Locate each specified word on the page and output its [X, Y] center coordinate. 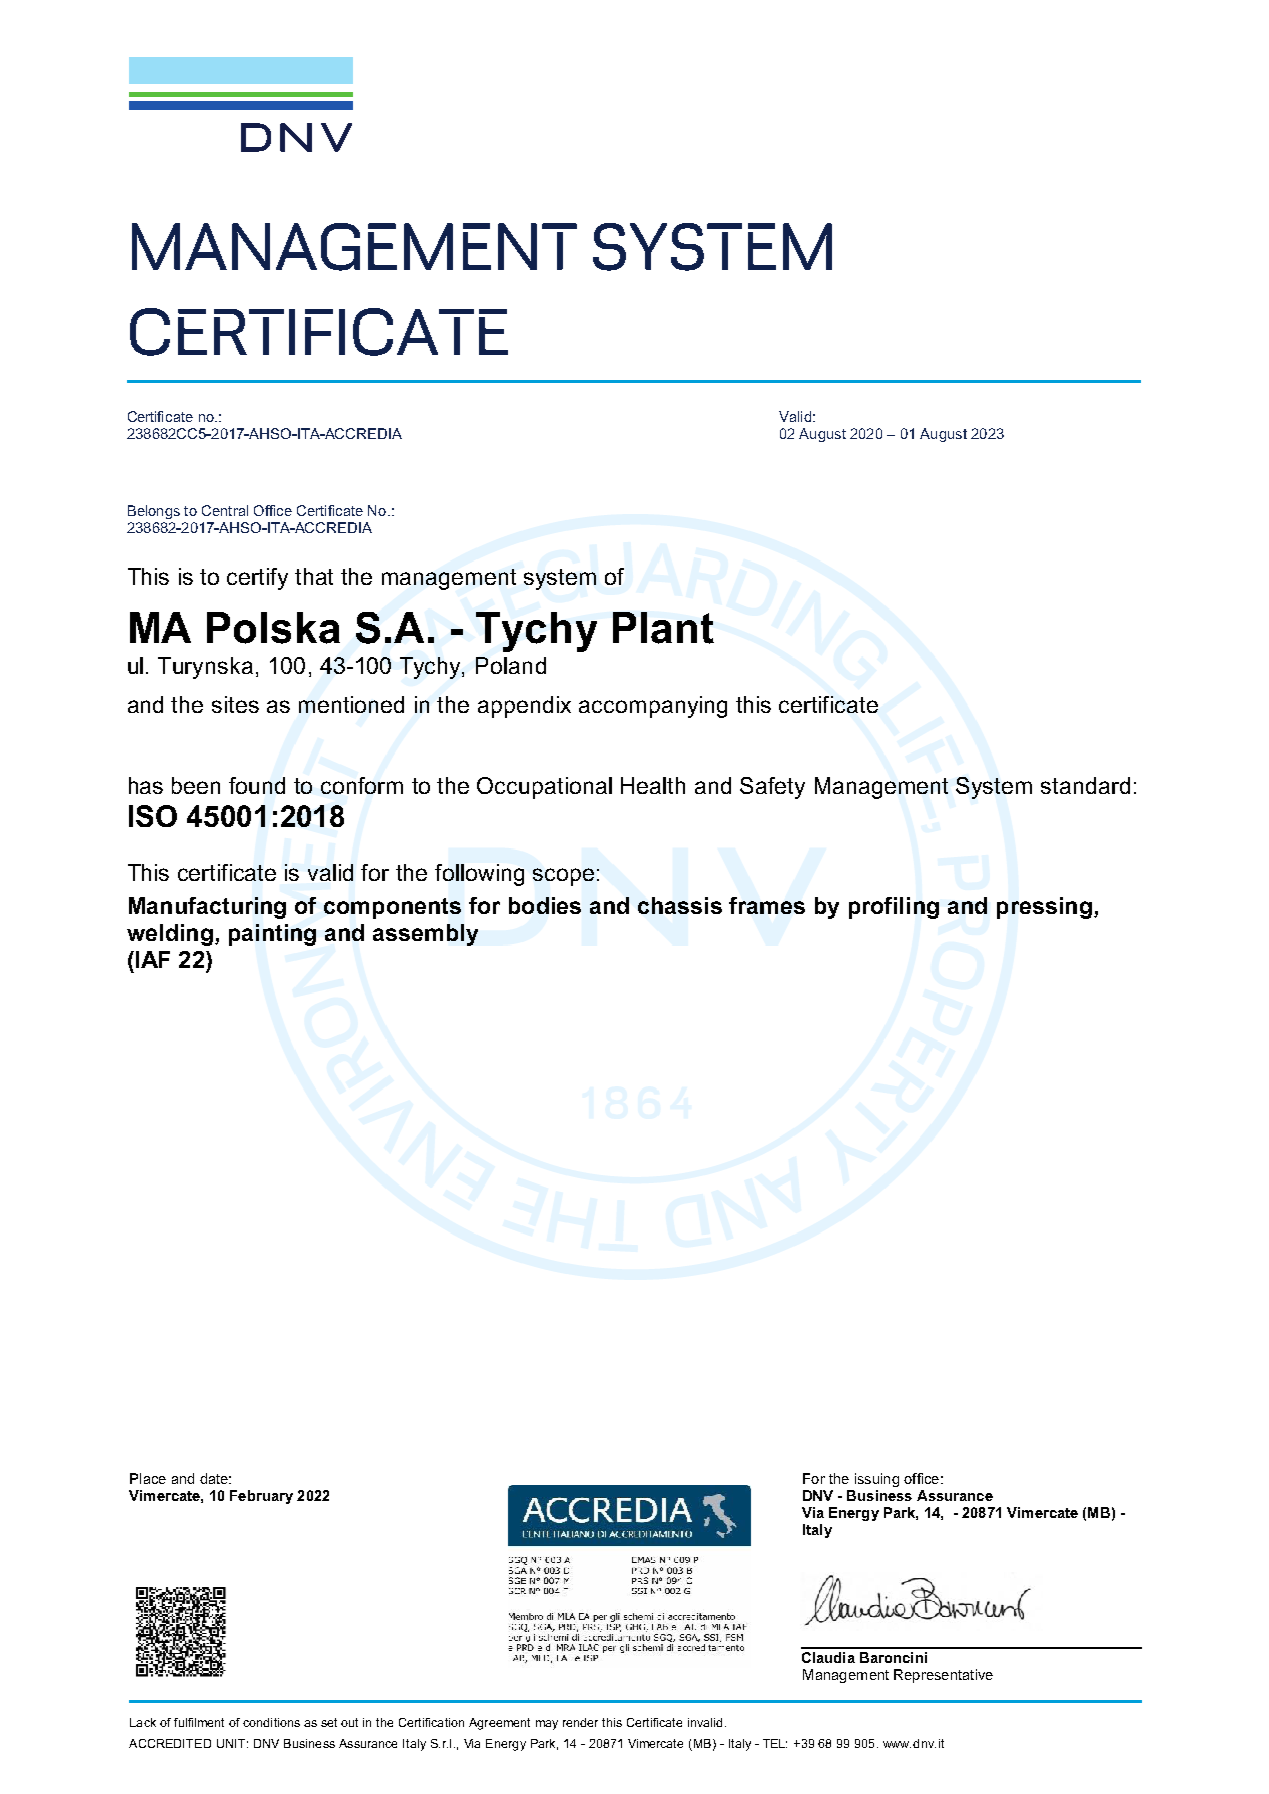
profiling [894, 908]
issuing [877, 1480]
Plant [663, 628]
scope [563, 877]
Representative [943, 1676]
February [261, 1497]
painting [272, 935]
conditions [271, 1722]
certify [257, 579]
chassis [680, 905]
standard [1085, 785]
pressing [1044, 908]
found [257, 785]
